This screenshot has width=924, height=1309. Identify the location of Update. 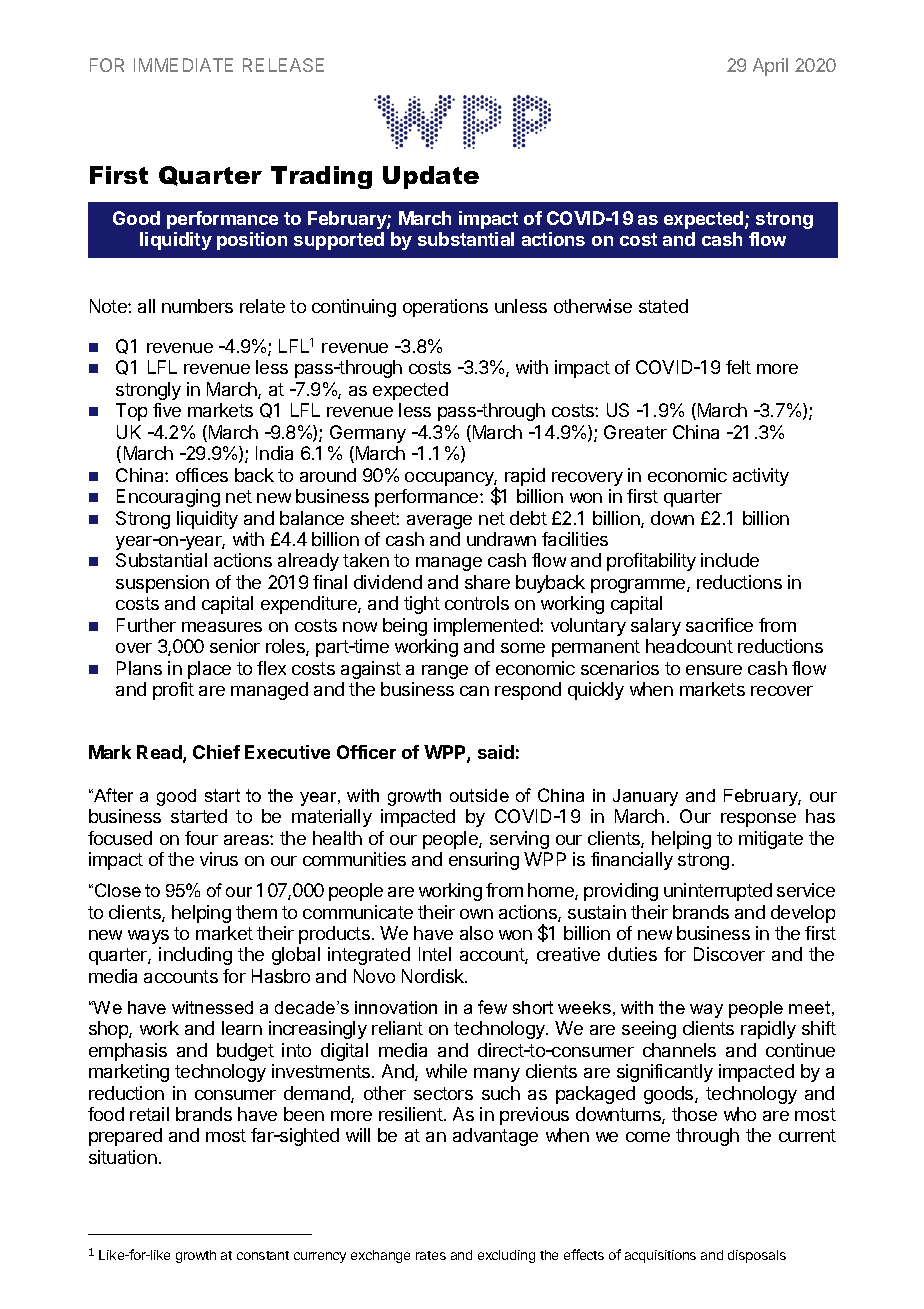
(431, 177).
